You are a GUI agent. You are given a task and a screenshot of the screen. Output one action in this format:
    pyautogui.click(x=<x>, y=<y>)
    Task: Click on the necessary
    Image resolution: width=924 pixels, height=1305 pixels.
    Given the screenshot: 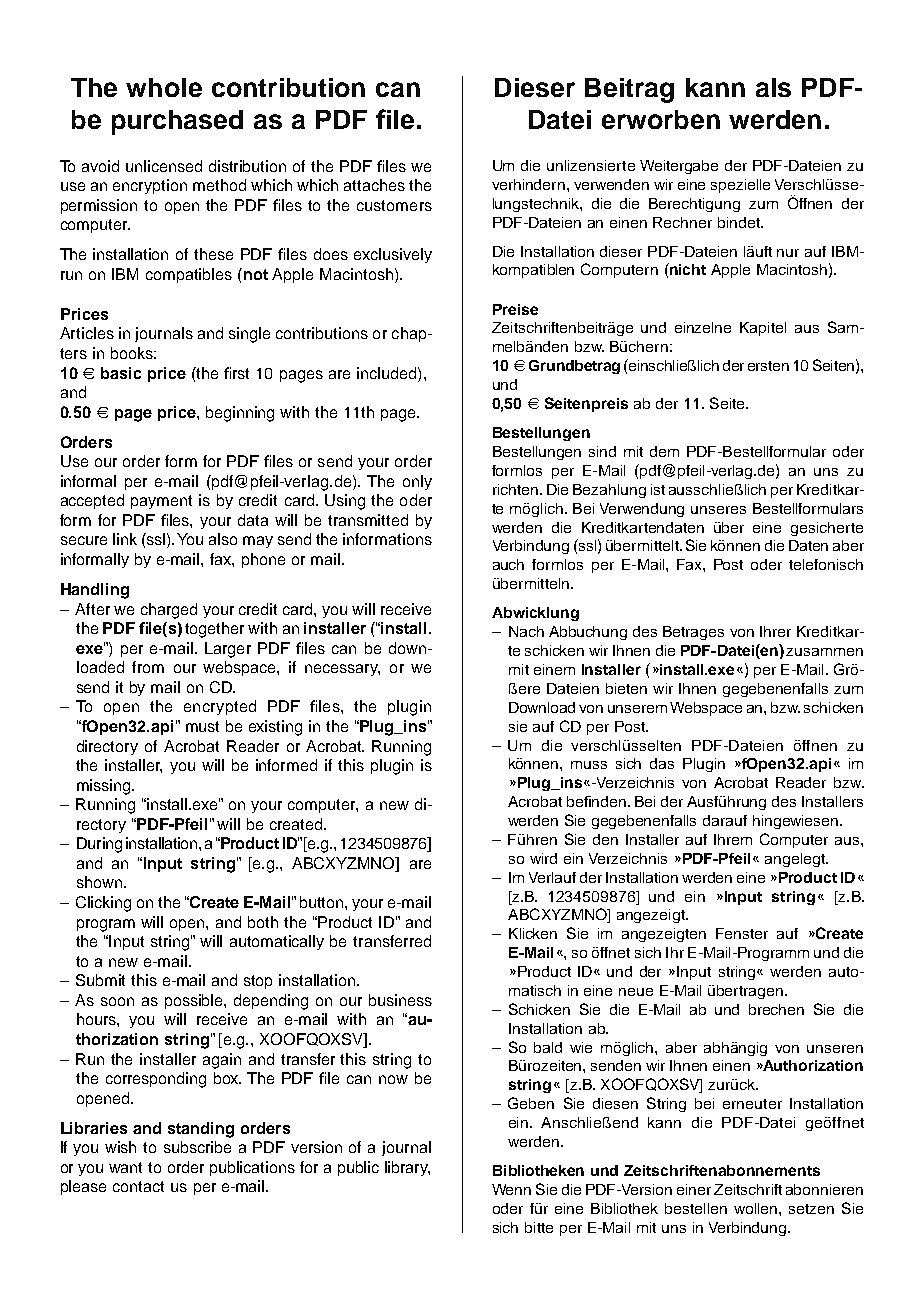 What is the action you would take?
    pyautogui.click(x=342, y=670)
